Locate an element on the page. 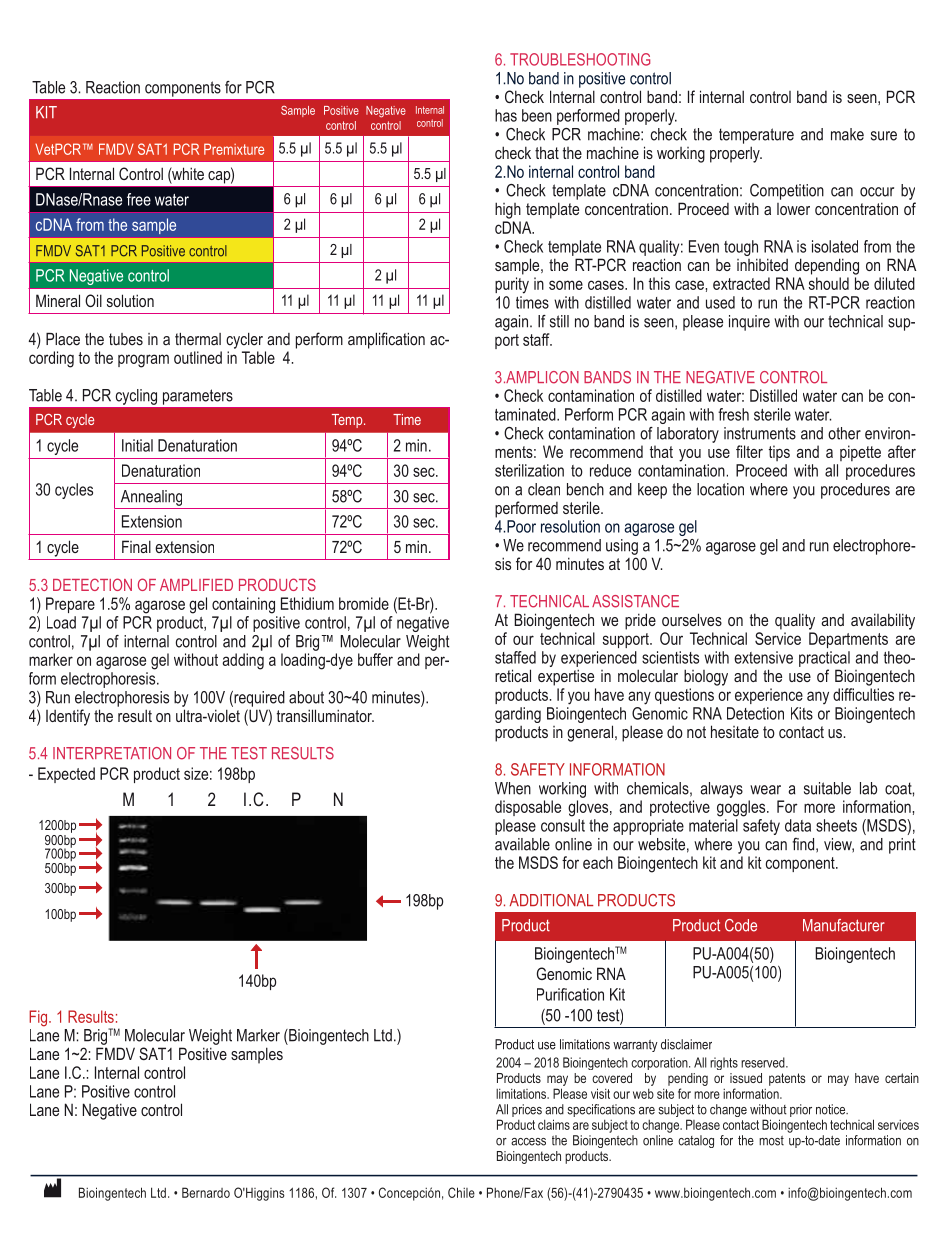 Image resolution: width=952 pixels, height=1233 pixels. clean is located at coordinates (544, 489).
